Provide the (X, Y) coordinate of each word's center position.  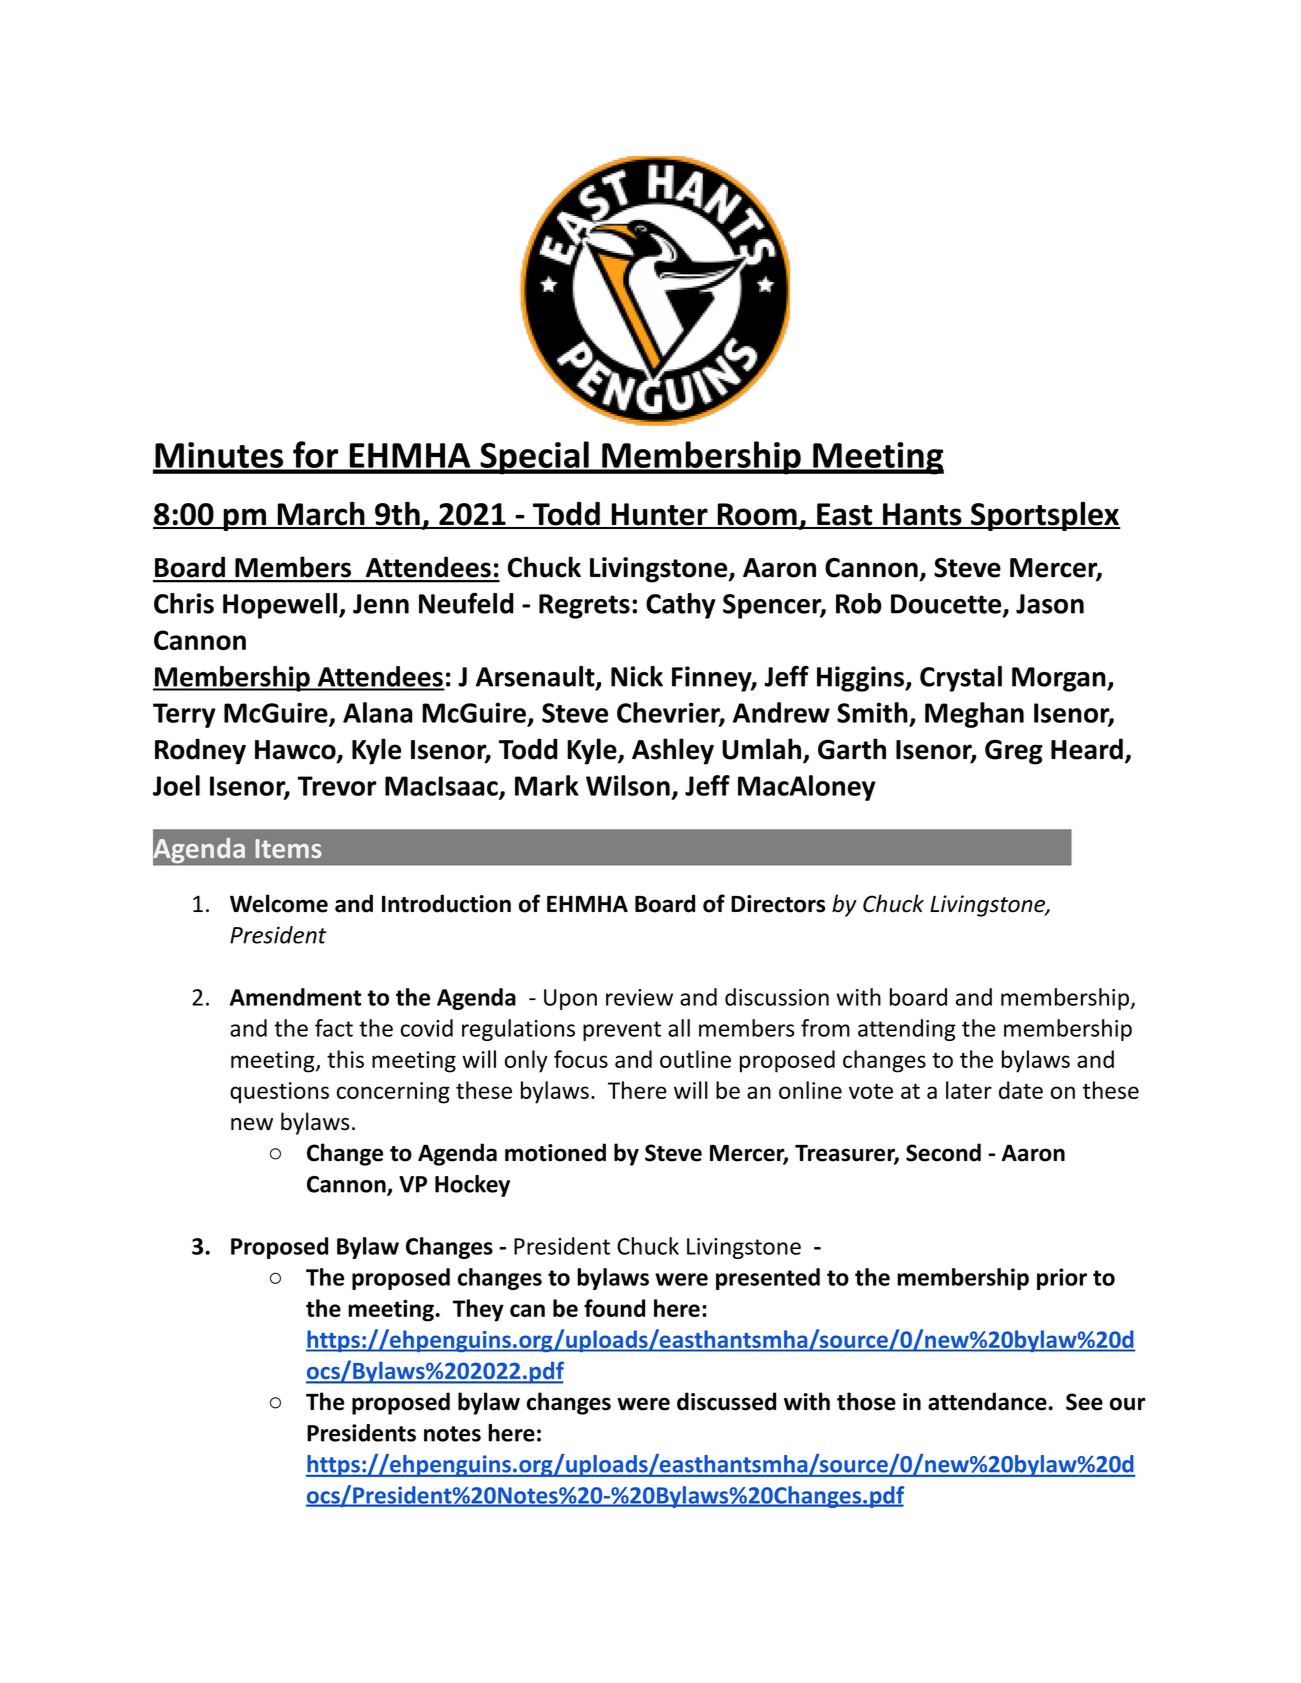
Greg (1014, 752)
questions (279, 1093)
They (478, 1310)
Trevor (337, 786)
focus (581, 1059)
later (969, 1090)
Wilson (628, 785)
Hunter (659, 515)
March (321, 515)
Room (757, 515)
